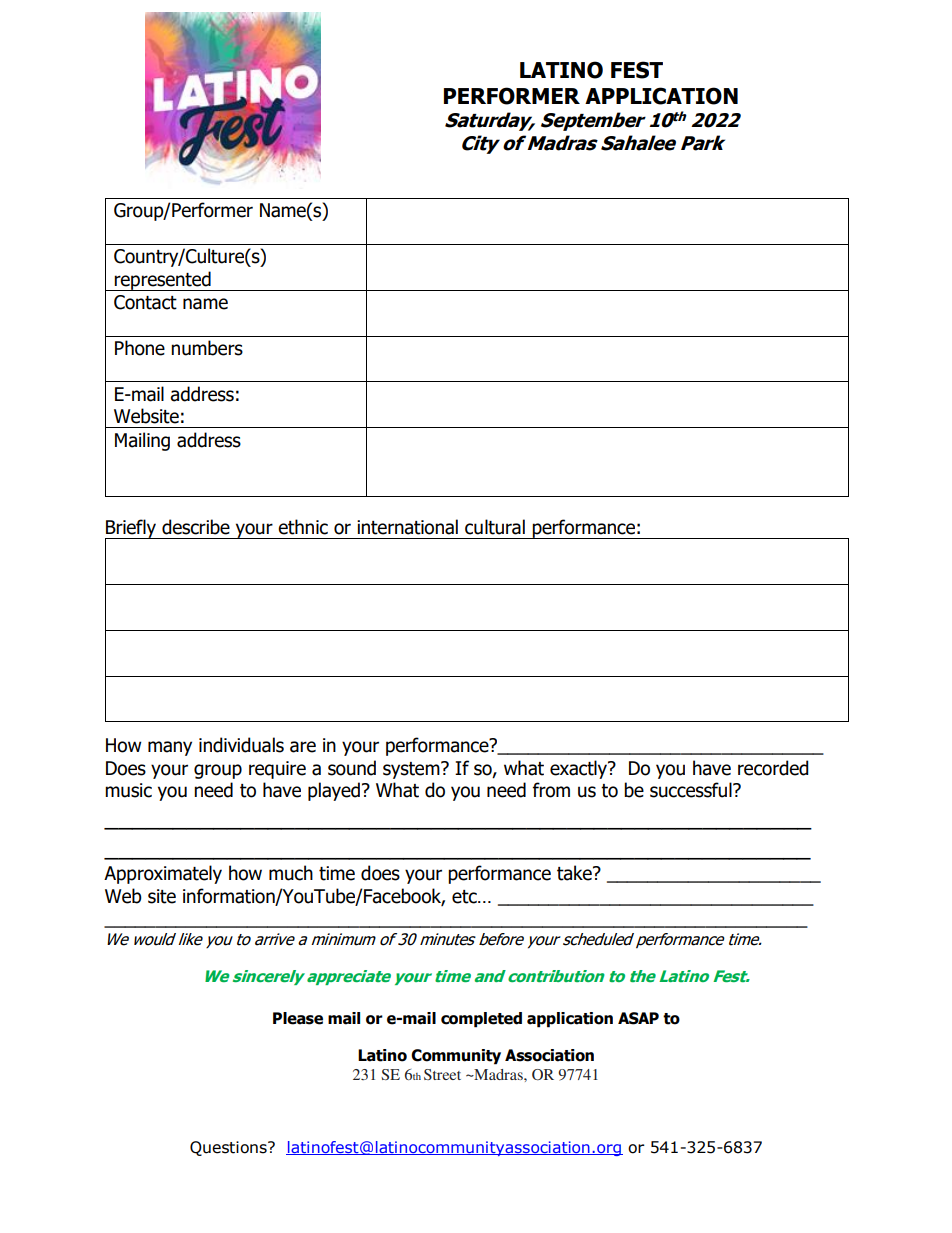 This page has height=1233, width=952. Describe the element at coordinates (229, 1148) in the page. I see `Questions` at that location.
